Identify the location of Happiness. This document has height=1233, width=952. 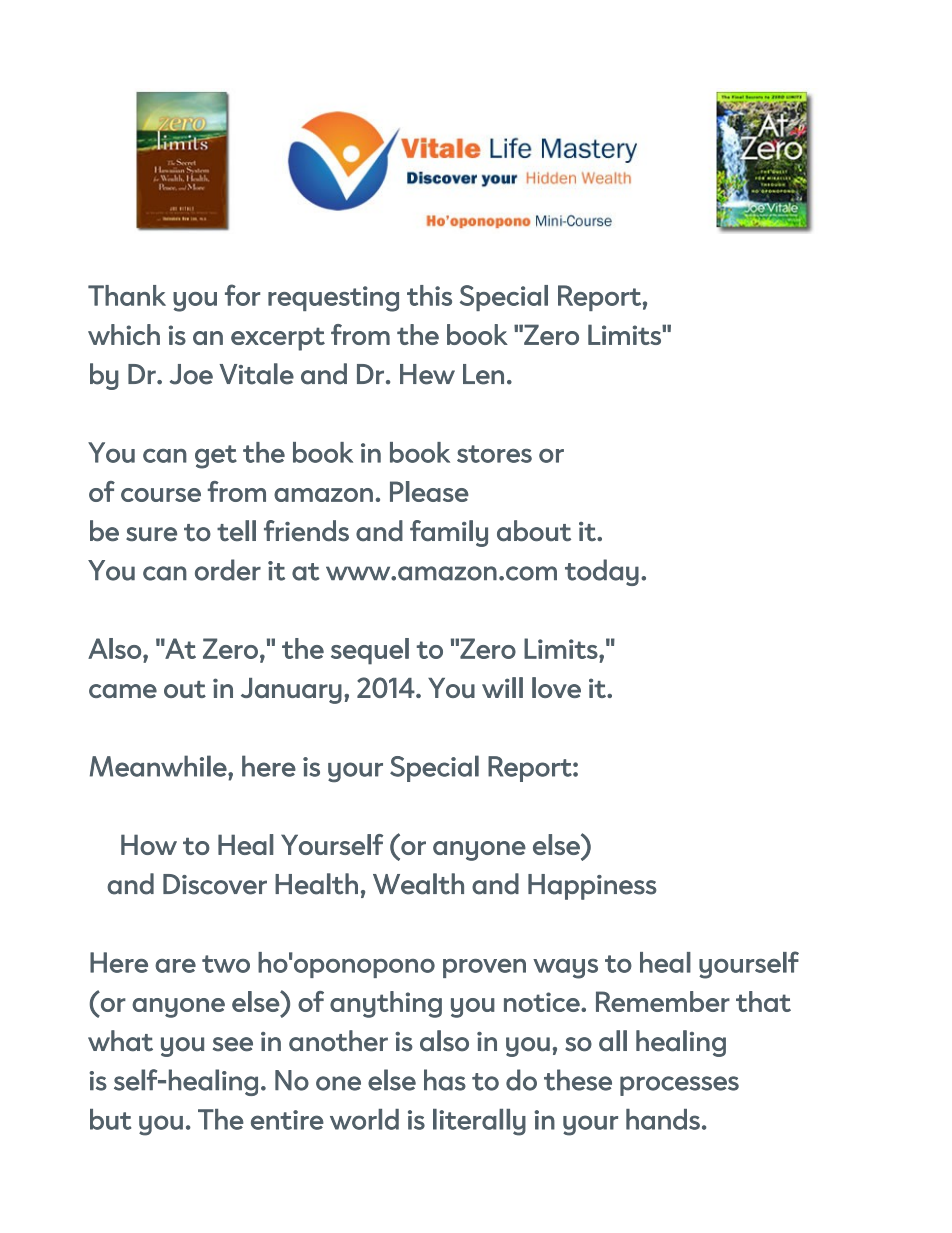
(592, 887).
